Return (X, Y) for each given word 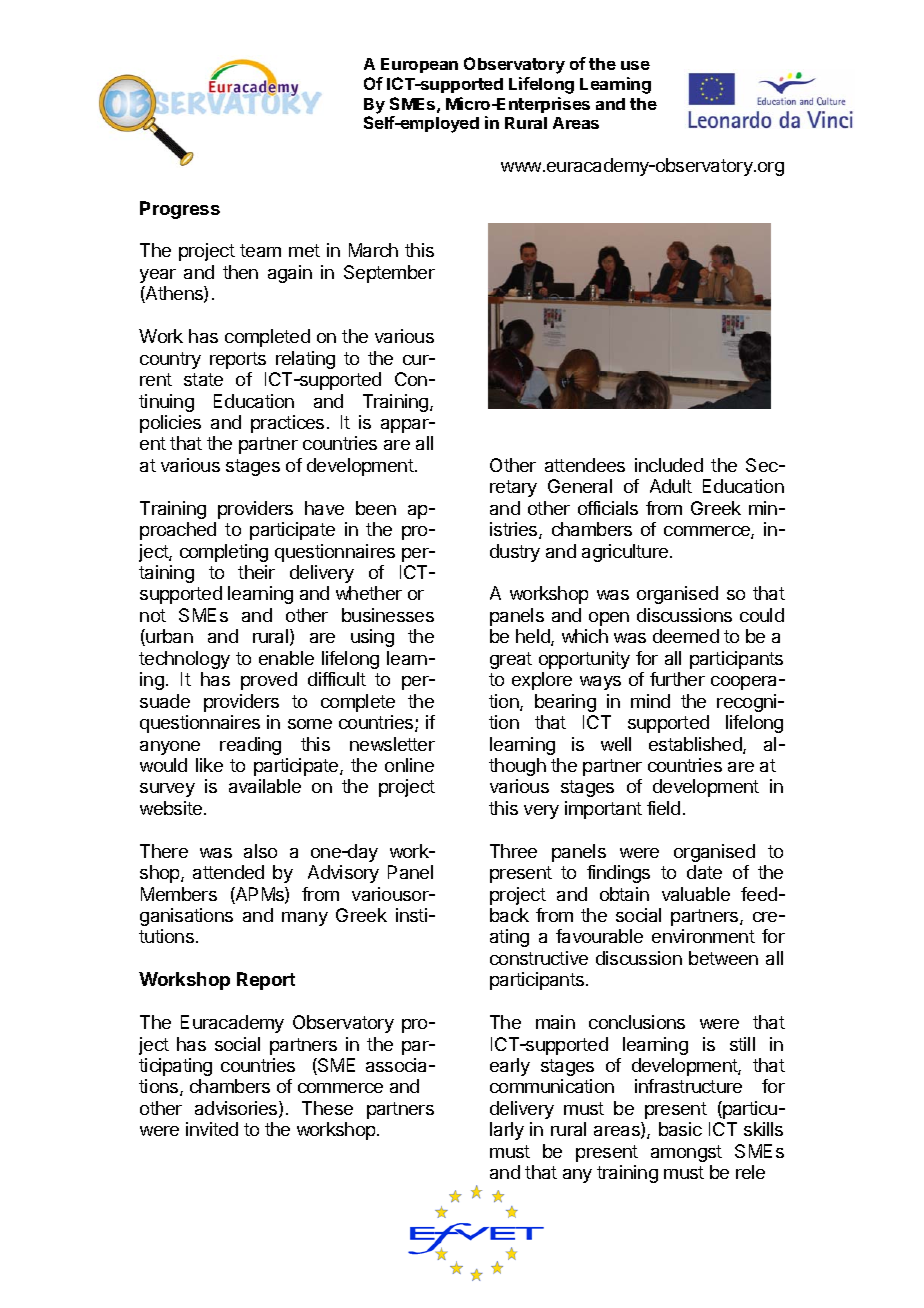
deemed (686, 636)
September (389, 274)
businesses (388, 615)
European (419, 65)
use (635, 65)
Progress (180, 210)
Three (513, 851)
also (260, 851)
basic (680, 1129)
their (256, 572)
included (669, 465)
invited (212, 1129)
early (510, 1067)
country (170, 360)
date (704, 872)
